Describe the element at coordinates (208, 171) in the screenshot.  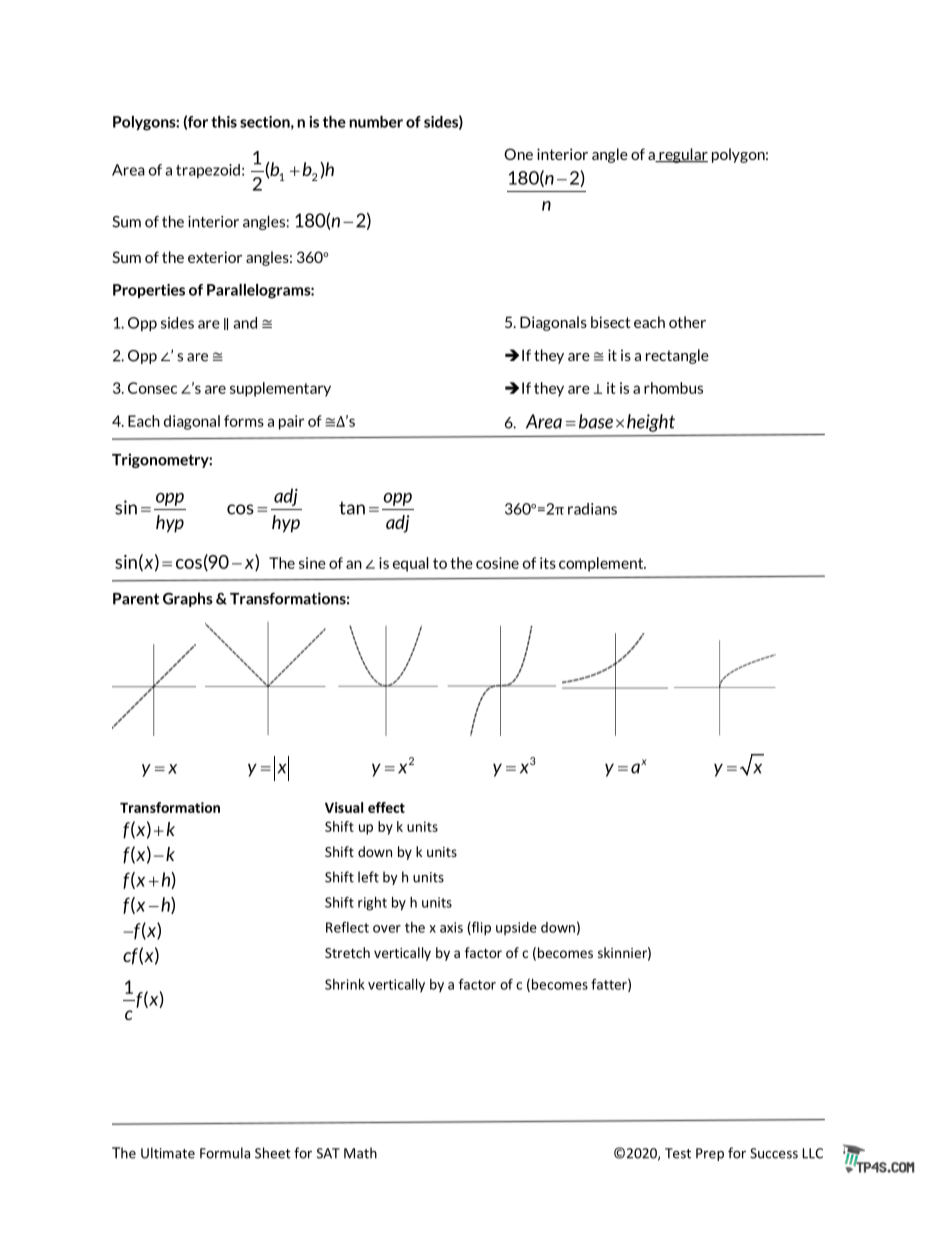
I see `trapezoid` at that location.
